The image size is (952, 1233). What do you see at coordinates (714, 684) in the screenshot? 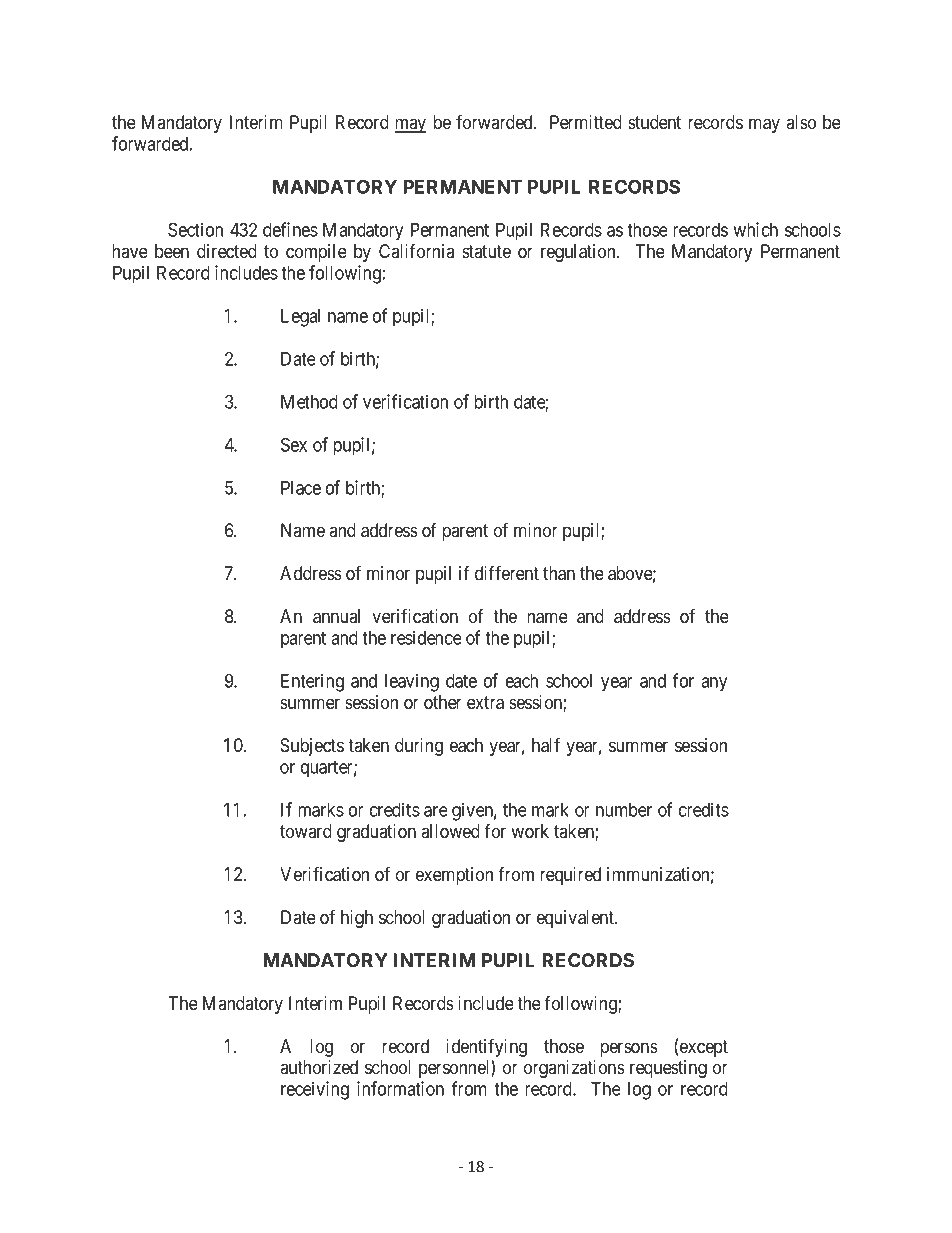
I see `any` at bounding box center [714, 684].
